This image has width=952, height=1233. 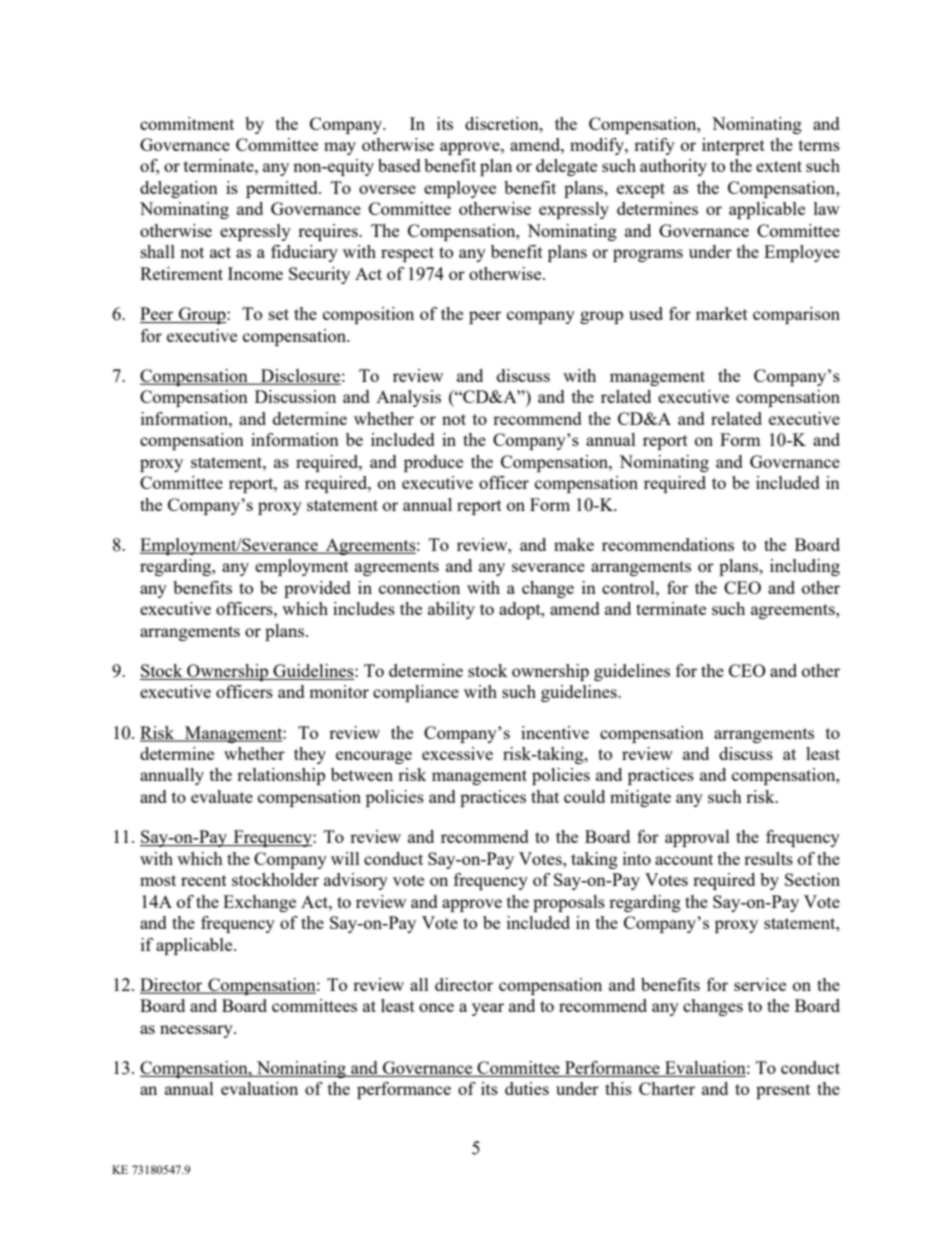 I want to click on commitment, so click(x=187, y=123).
